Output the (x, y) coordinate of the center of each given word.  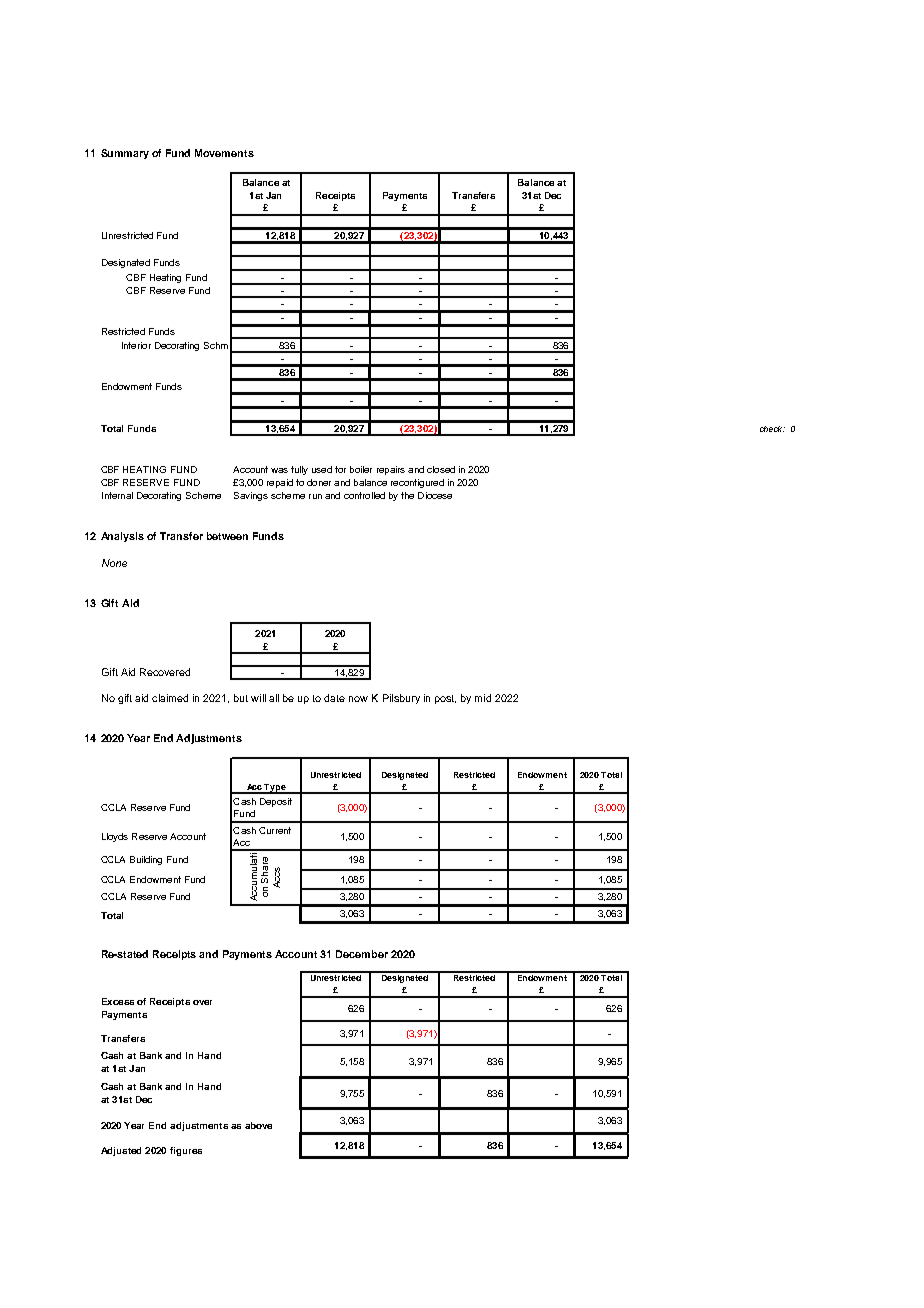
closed (441, 469)
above (258, 1125)
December (362, 954)
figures (186, 1151)
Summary (125, 154)
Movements (224, 153)
